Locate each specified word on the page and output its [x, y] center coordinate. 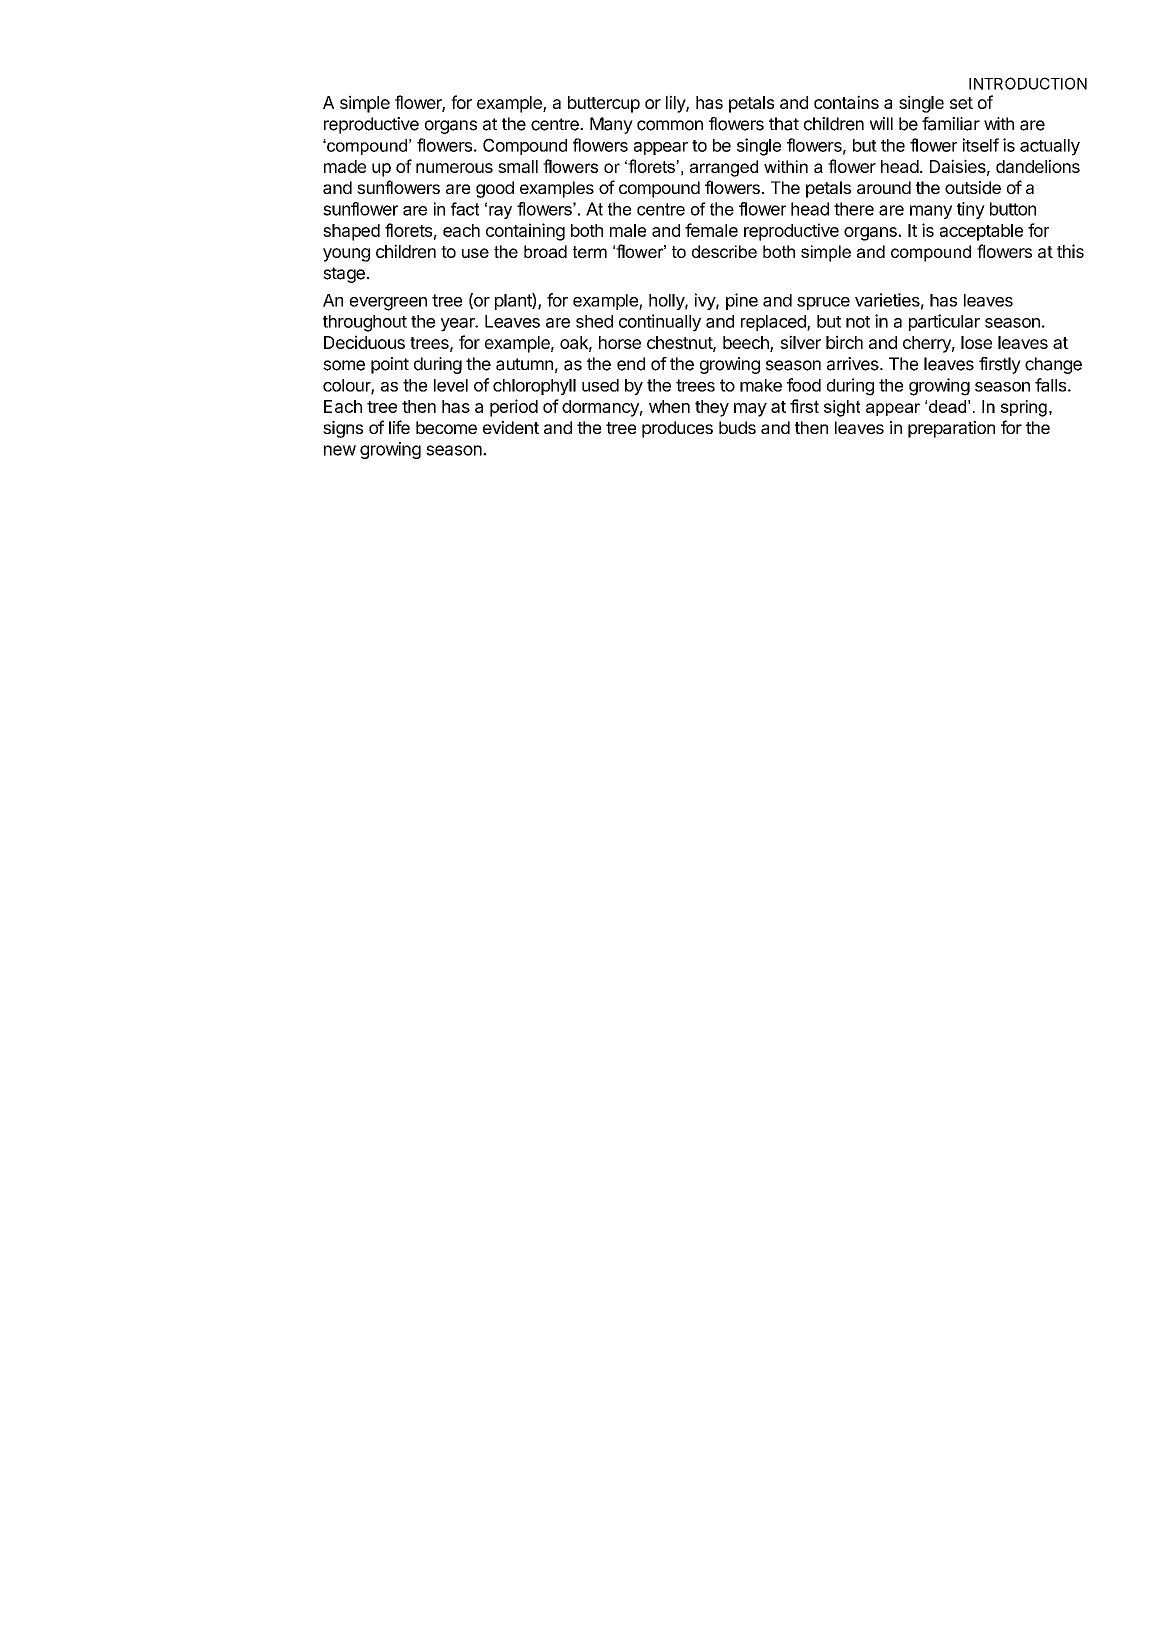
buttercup [604, 104]
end [631, 364]
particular [944, 322]
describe [724, 251]
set [961, 103]
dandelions [1038, 166]
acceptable [981, 232]
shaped [351, 232]
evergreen [388, 304]
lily [676, 104]
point [390, 365]
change [1053, 365]
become [446, 427]
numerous [454, 168]
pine [742, 301]
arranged [724, 168]
